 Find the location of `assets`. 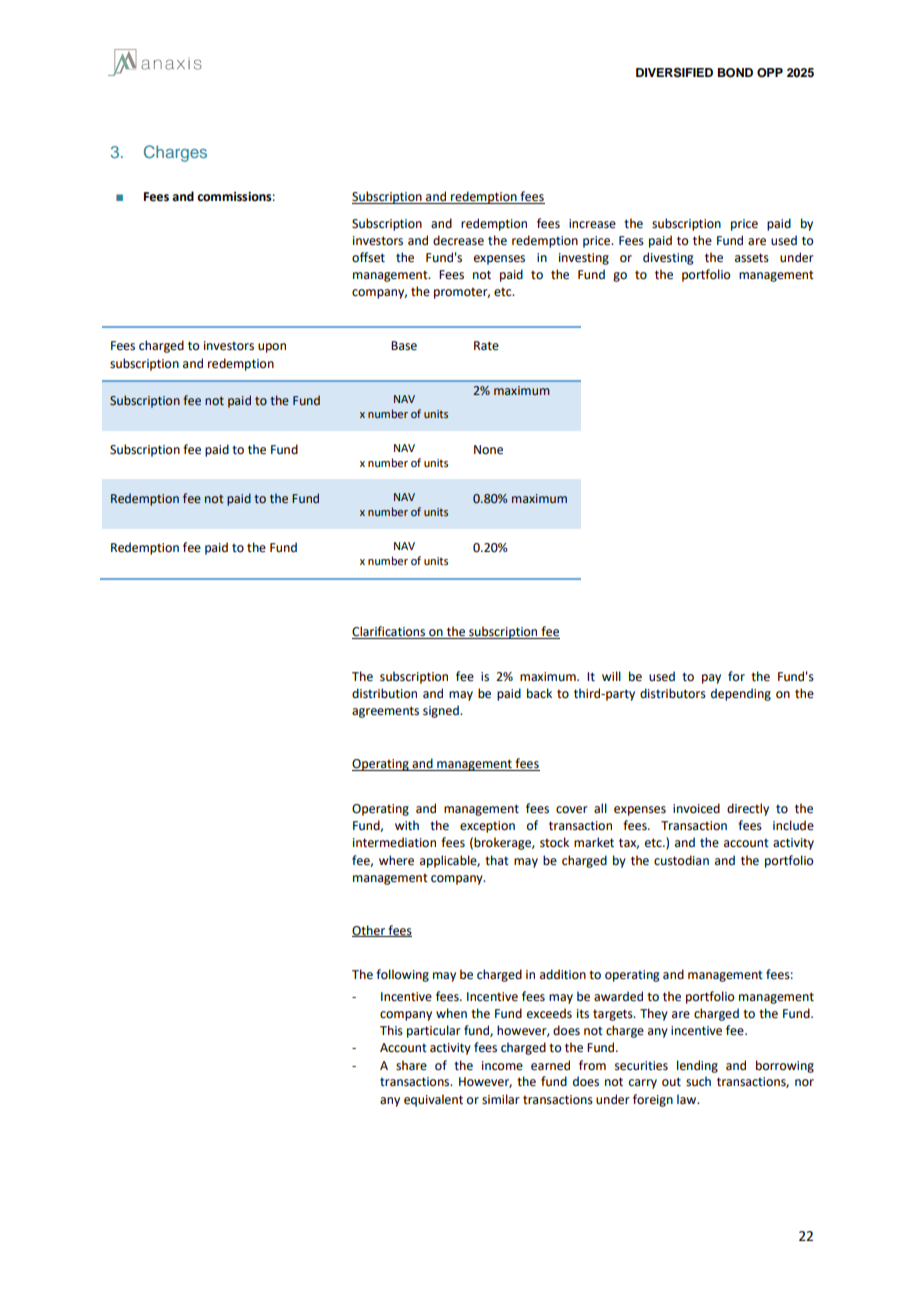

assets is located at coordinates (752, 258).
